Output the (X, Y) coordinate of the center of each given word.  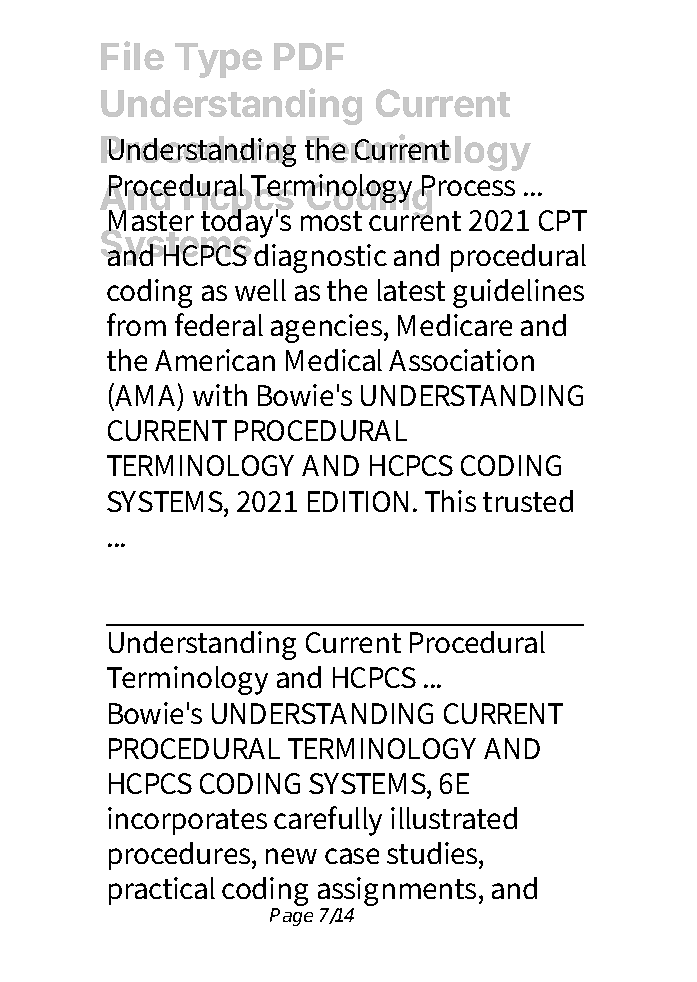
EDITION (358, 501)
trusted (528, 501)
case (352, 856)
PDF (309, 56)
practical (162, 891)
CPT (563, 220)
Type (218, 60)
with (220, 395)
